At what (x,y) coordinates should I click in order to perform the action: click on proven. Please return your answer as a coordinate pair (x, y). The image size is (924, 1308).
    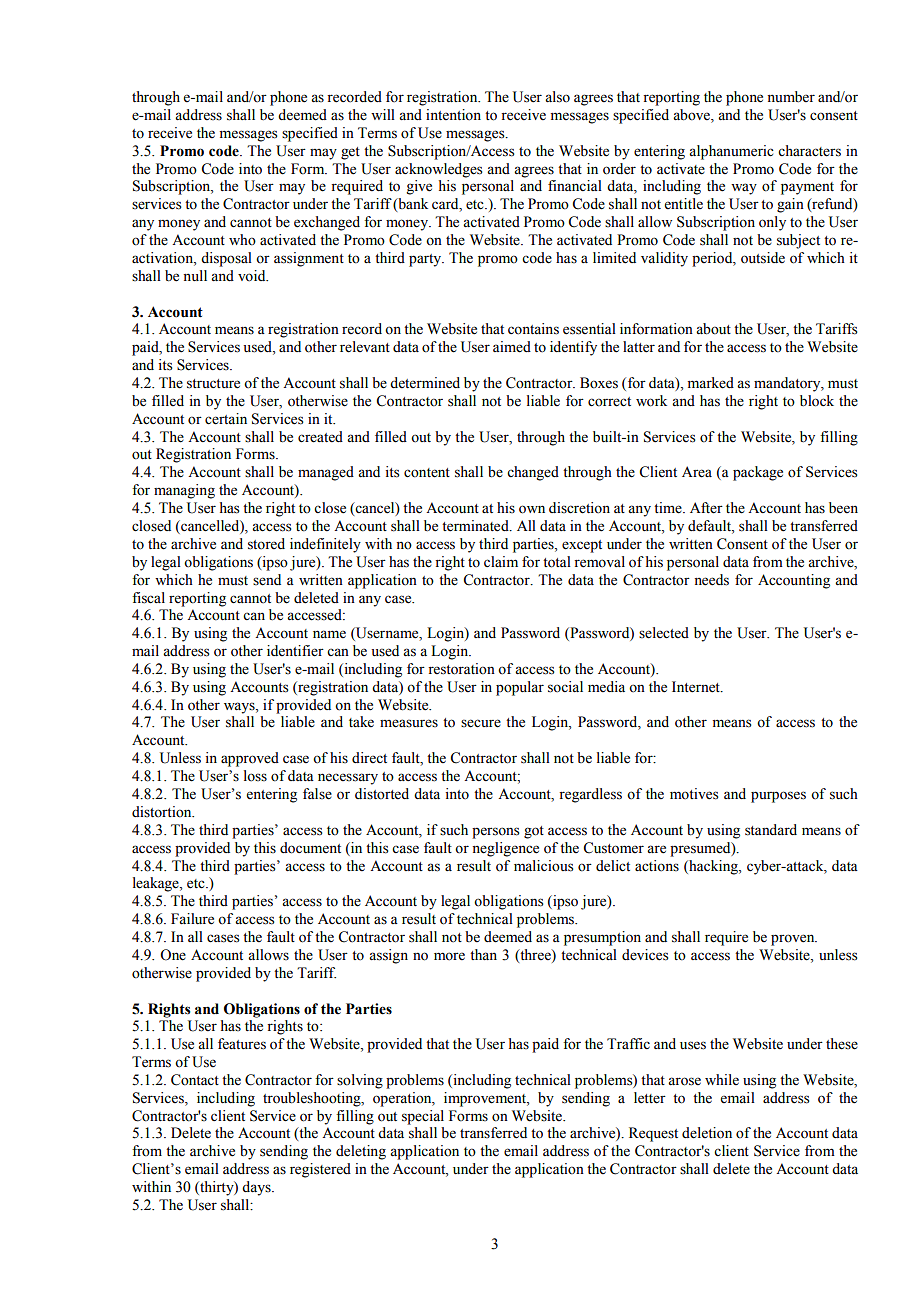
    Looking at the image, I should click on (794, 940).
